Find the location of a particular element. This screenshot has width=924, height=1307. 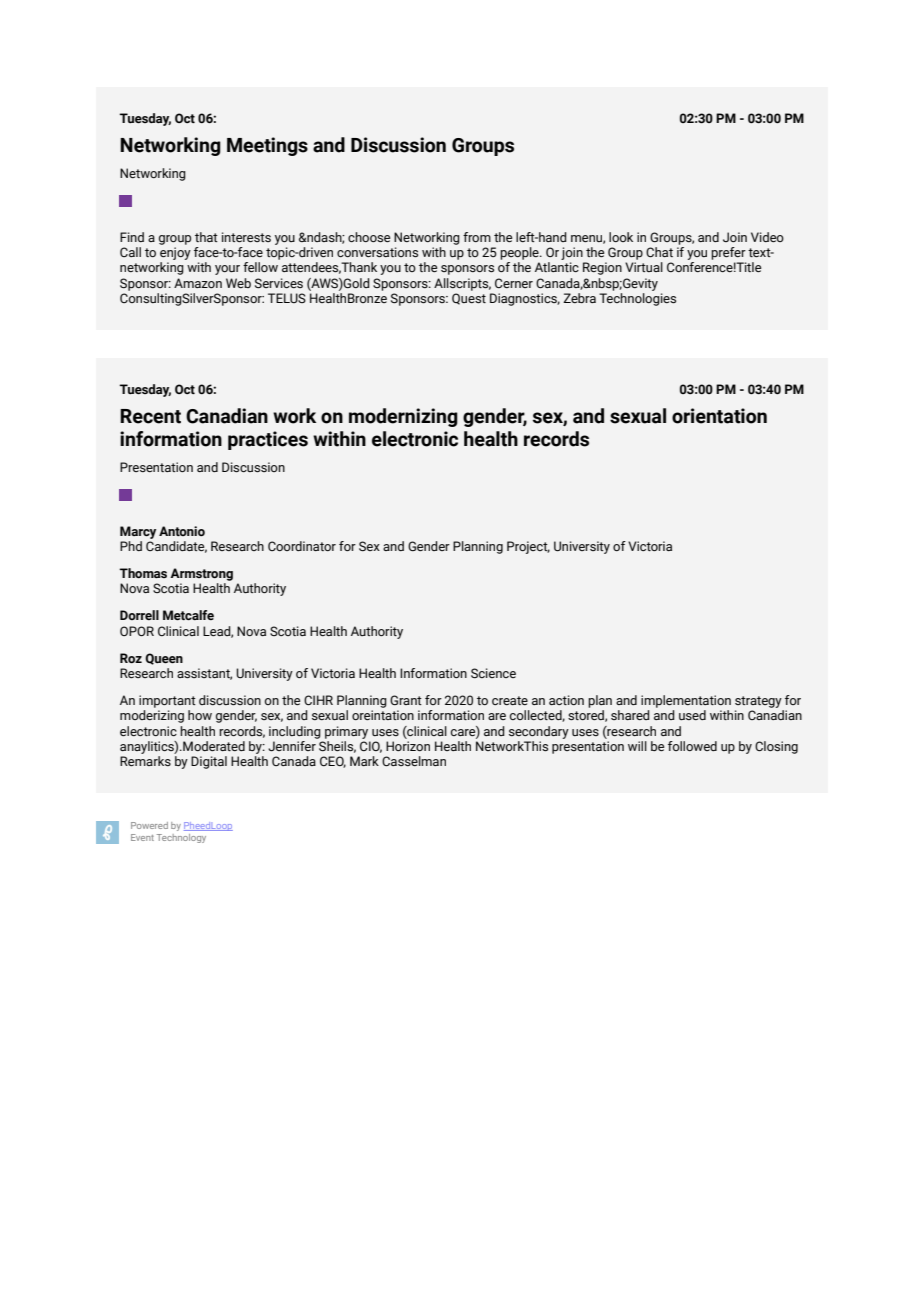

Technology is located at coordinates (181, 838).
